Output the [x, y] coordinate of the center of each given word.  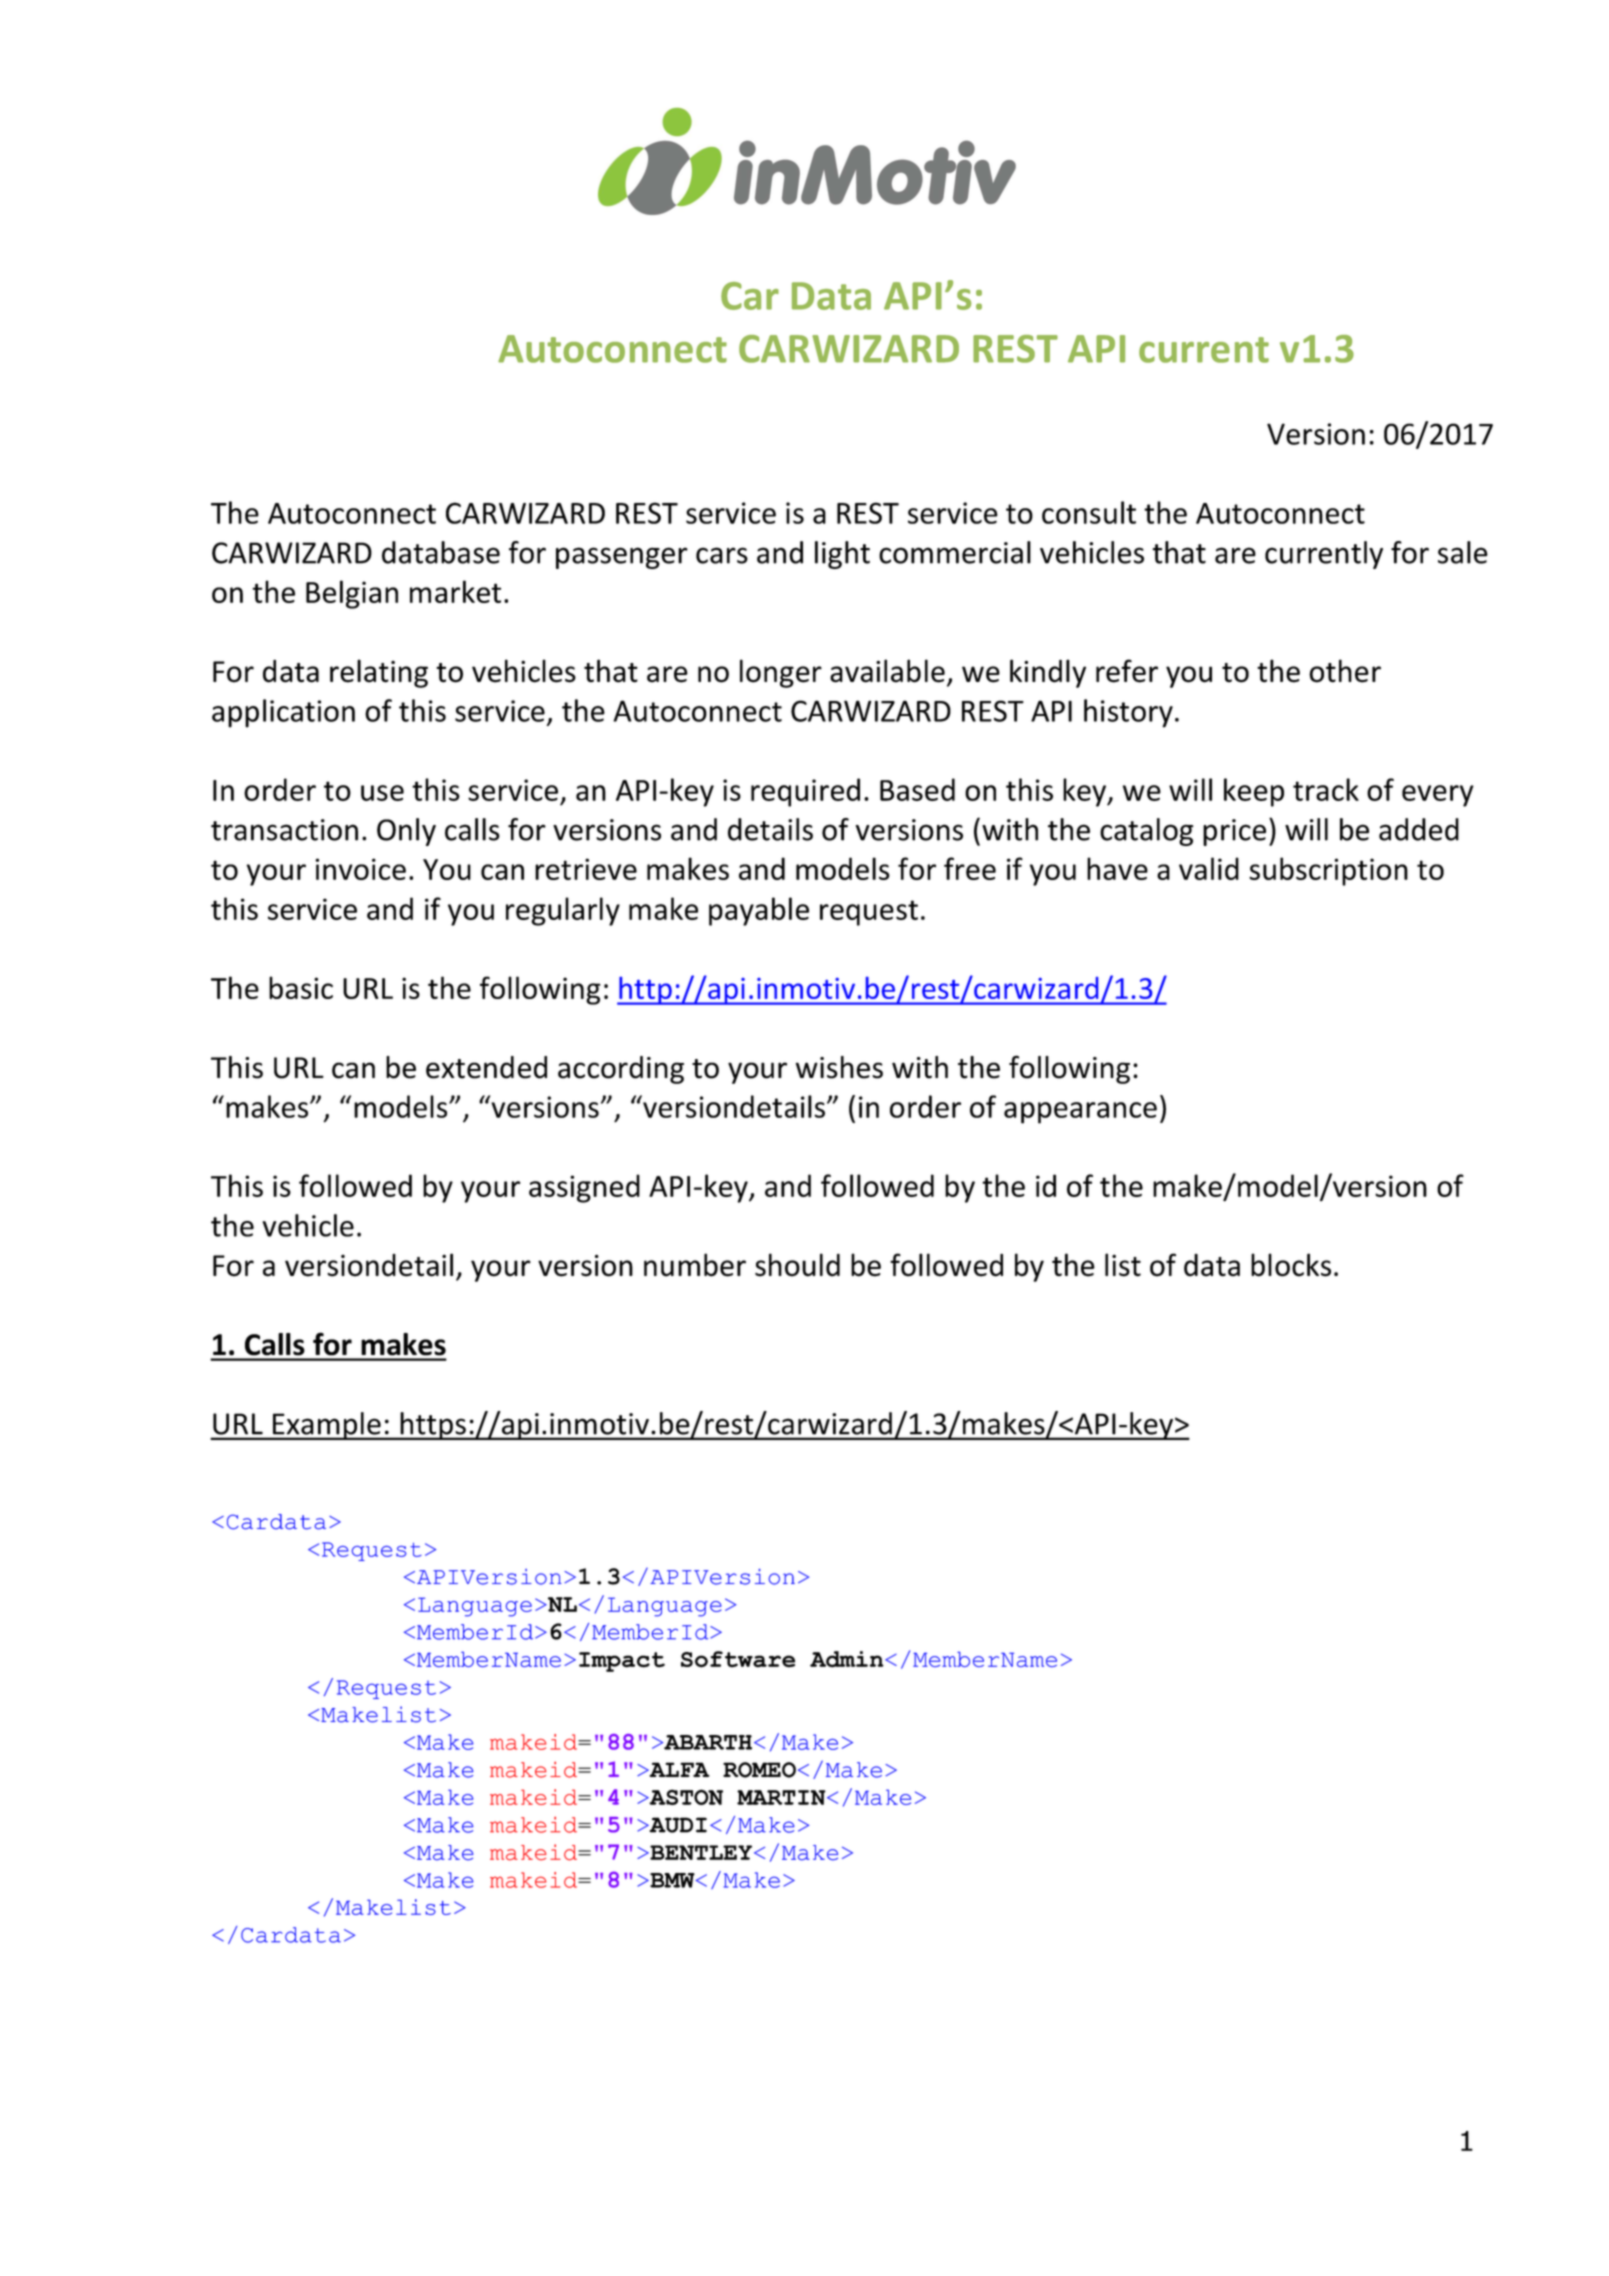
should [797, 1265]
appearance [1080, 1113]
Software [738, 1659]
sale [1463, 552]
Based [917, 789]
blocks [1291, 1265]
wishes [839, 1067]
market [455, 591]
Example [326, 1426]
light [842, 555]
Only [406, 832]
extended [486, 1067]
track [1326, 789]
